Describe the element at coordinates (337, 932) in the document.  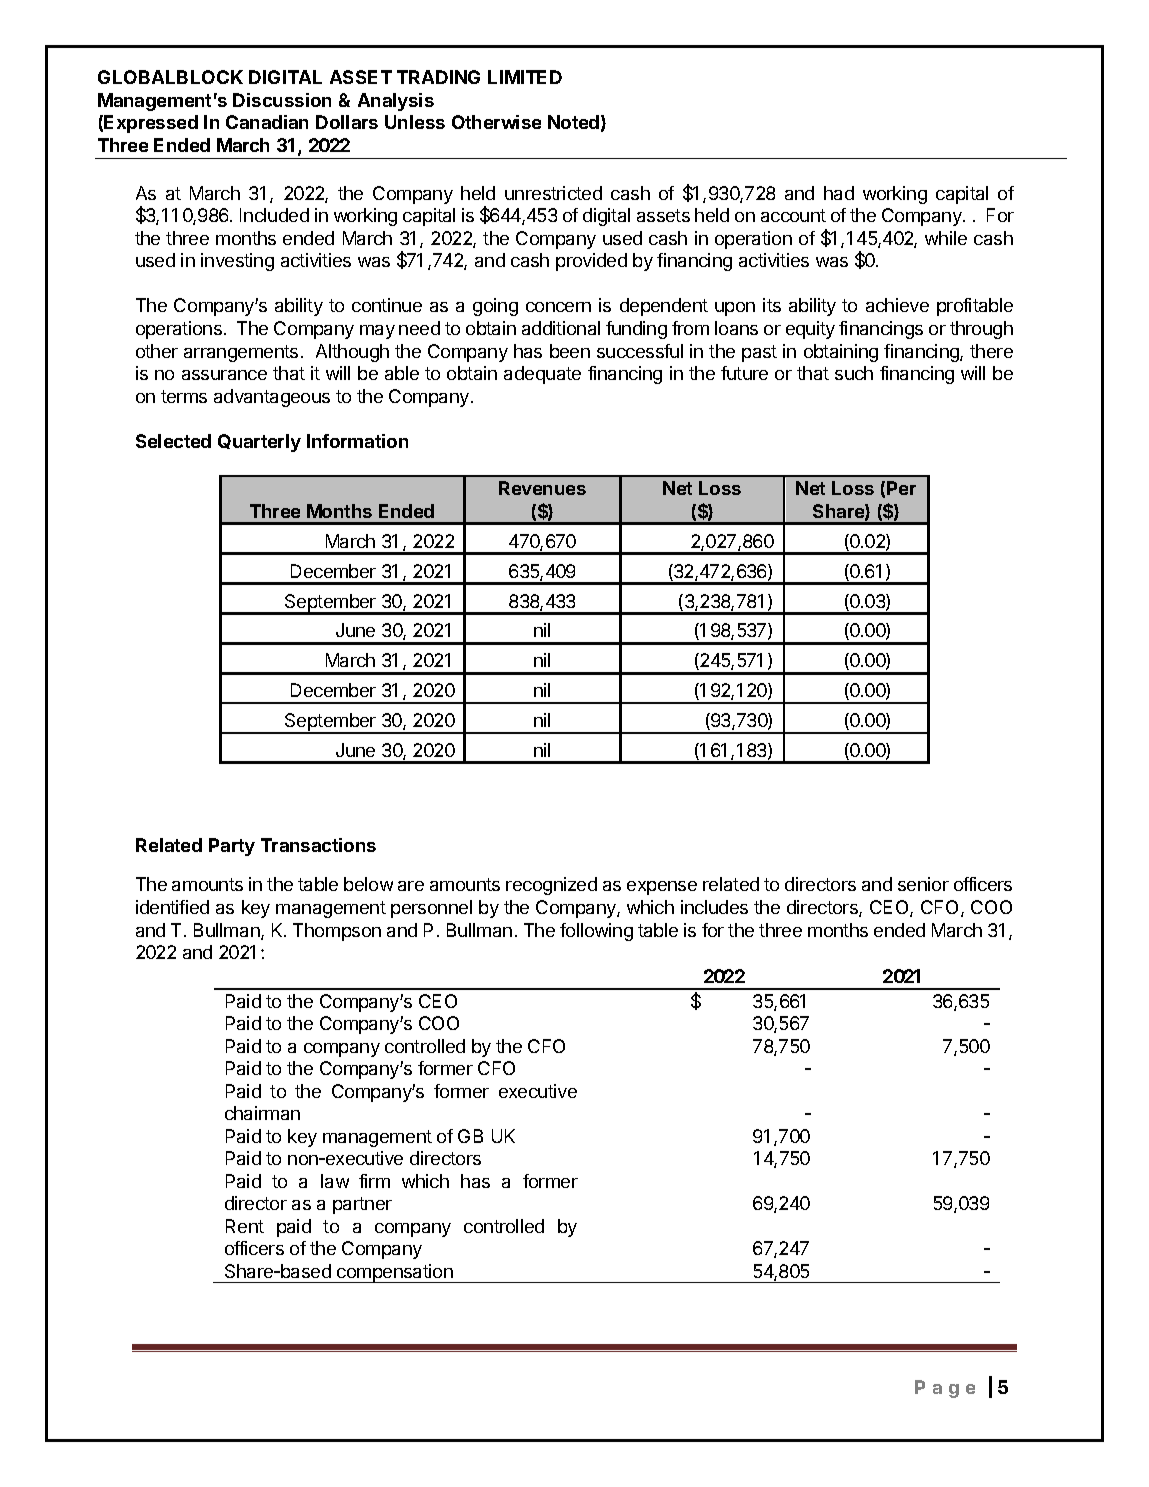
I see `Thompson` at that location.
